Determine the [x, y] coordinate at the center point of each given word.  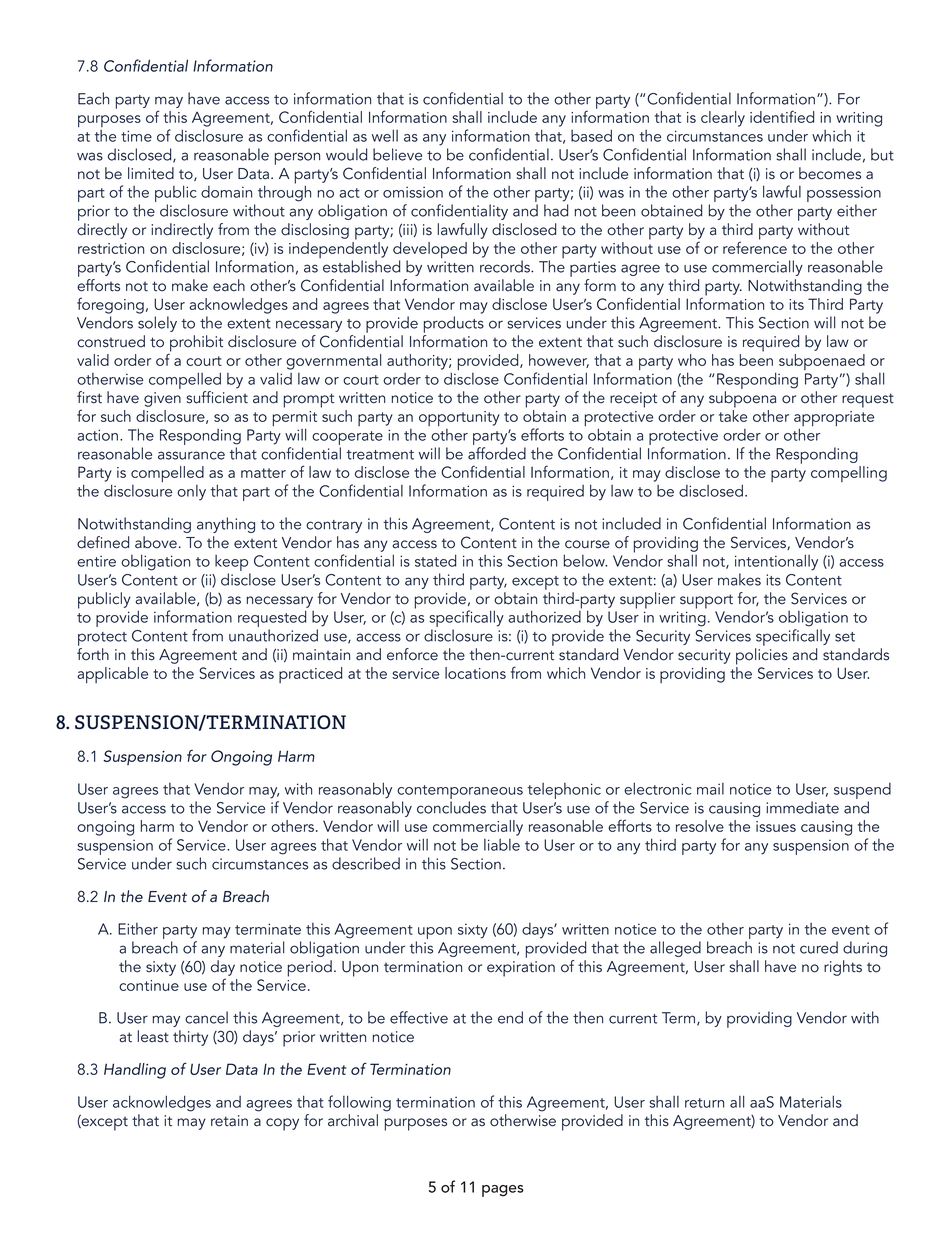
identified [782, 116]
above [156, 542]
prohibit [195, 344]
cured [819, 947]
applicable [112, 675]
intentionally [776, 562]
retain [229, 1121]
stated [435, 560]
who [692, 360]
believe [397, 154]
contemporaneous [460, 793]
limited [151, 173]
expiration [521, 969]
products [454, 324]
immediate [802, 807]
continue [149, 985]
